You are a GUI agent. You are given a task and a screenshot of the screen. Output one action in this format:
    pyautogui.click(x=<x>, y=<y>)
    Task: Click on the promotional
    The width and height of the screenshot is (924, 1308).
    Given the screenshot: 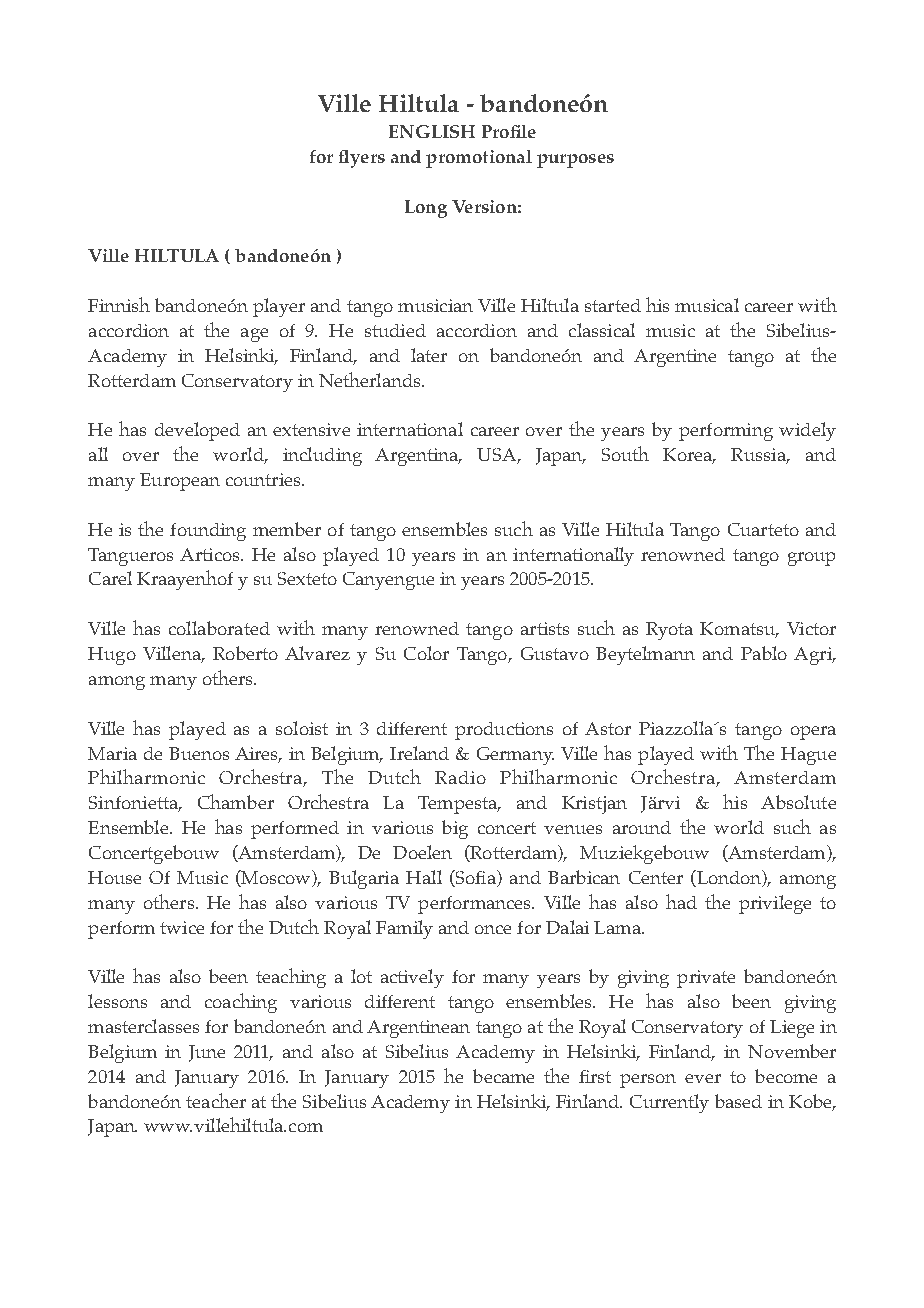 What is the action you would take?
    pyautogui.click(x=479, y=159)
